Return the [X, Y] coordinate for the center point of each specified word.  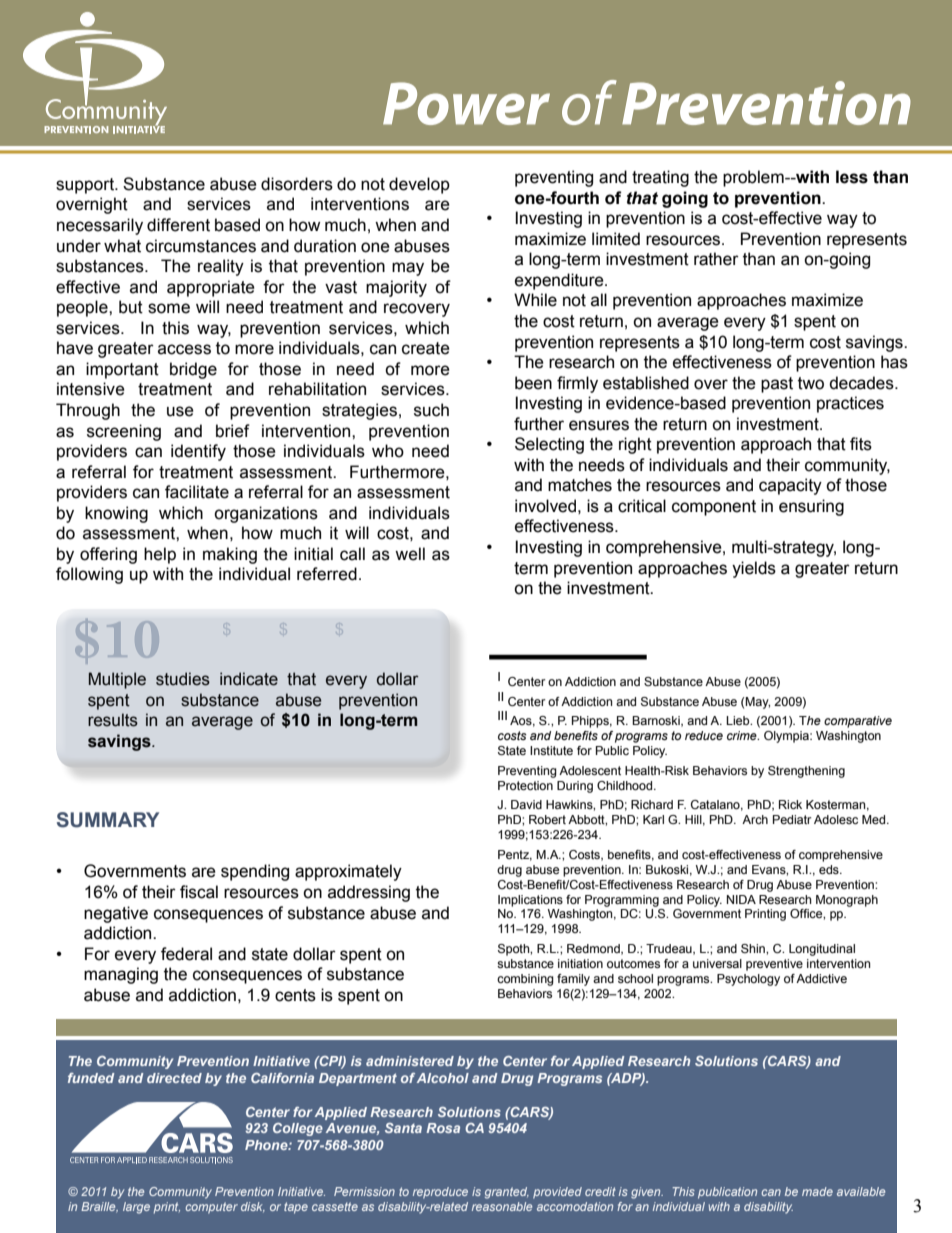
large [136, 1208]
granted [507, 1193]
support [86, 186]
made [817, 1191]
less [852, 177]
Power [466, 103]
